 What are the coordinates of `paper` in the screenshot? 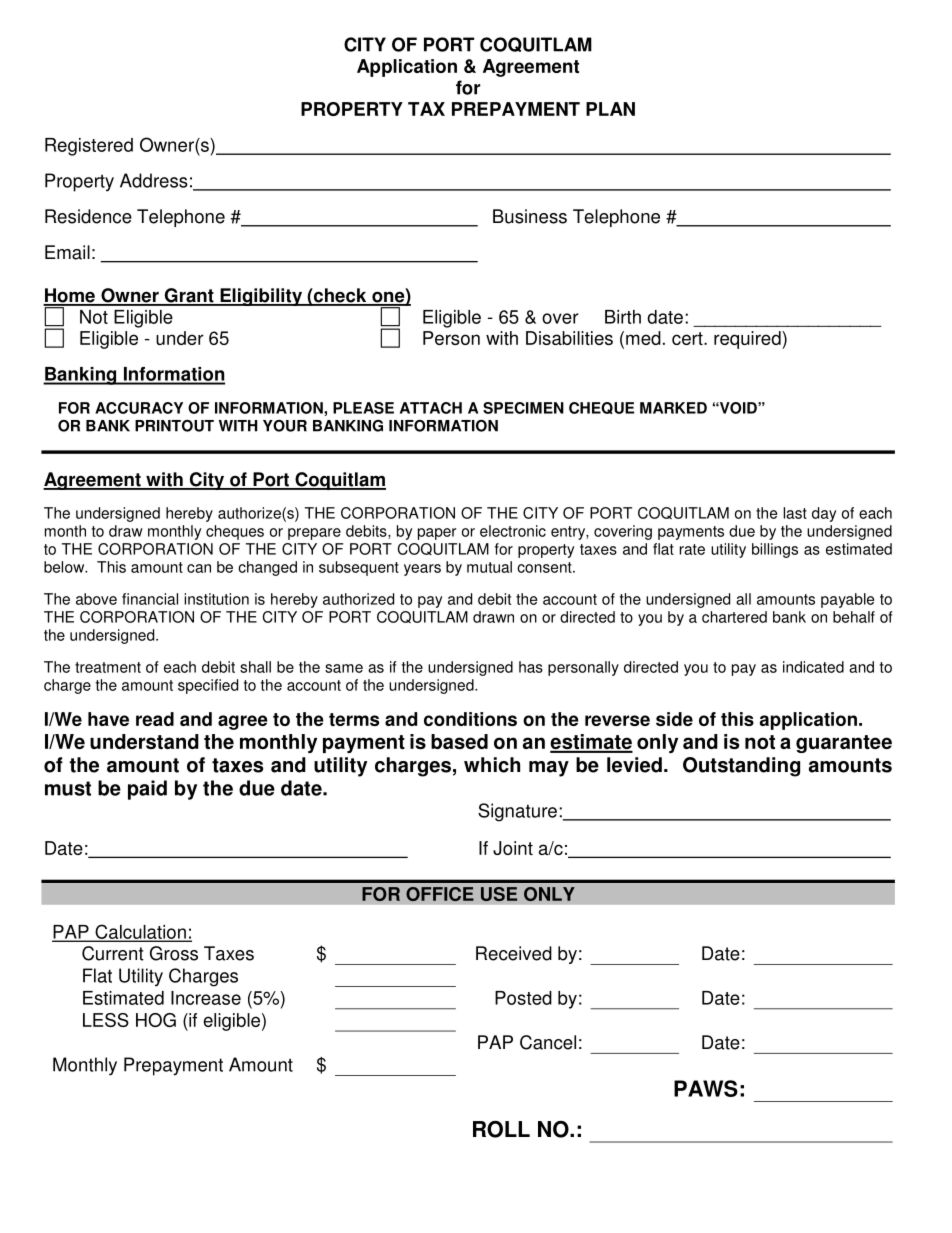 It's located at (437, 534).
